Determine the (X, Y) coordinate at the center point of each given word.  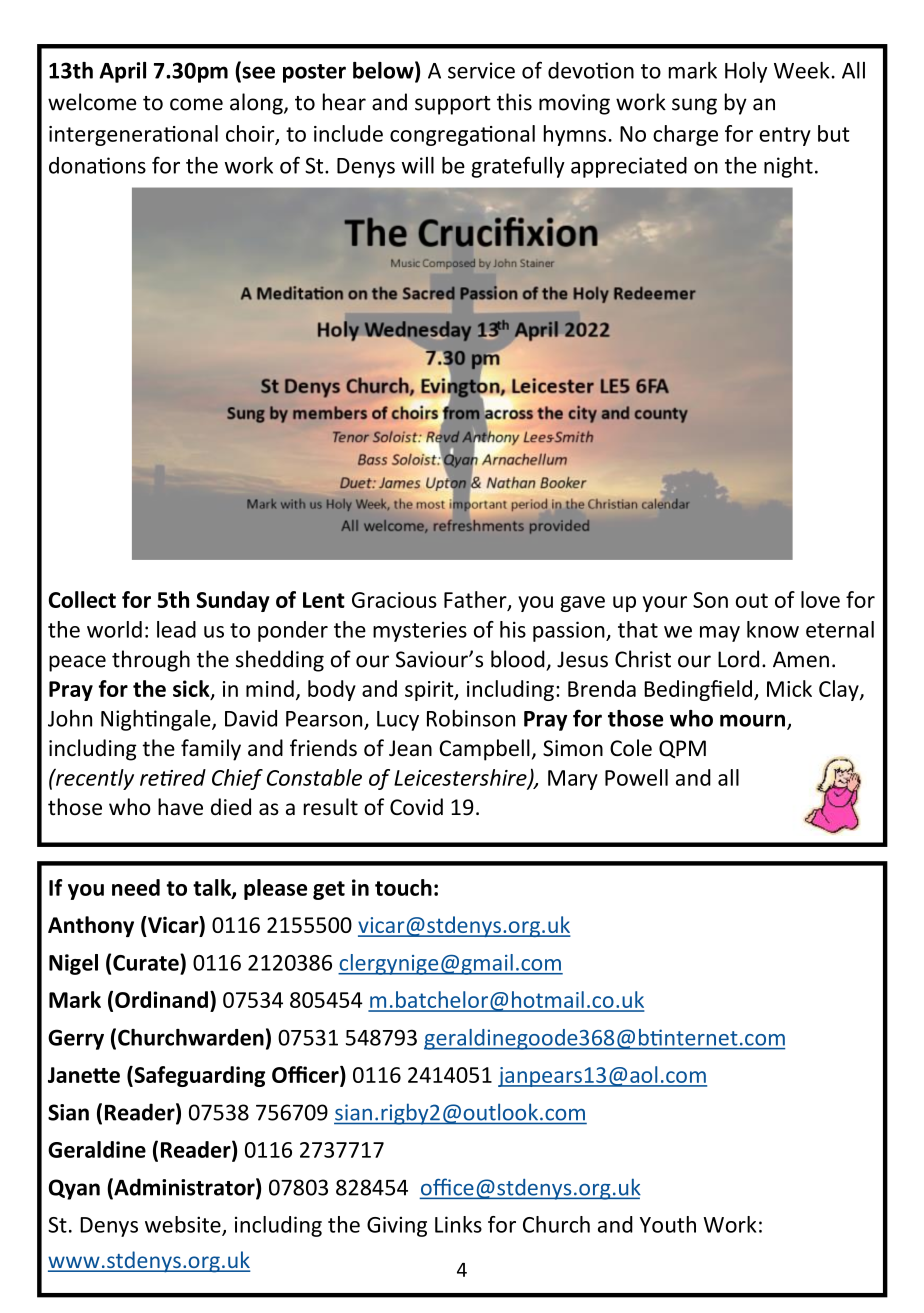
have (180, 807)
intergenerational (133, 135)
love (820, 599)
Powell (636, 777)
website (184, 1225)
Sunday (233, 601)
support (453, 105)
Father (476, 600)
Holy (746, 72)
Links (458, 1224)
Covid (416, 807)
